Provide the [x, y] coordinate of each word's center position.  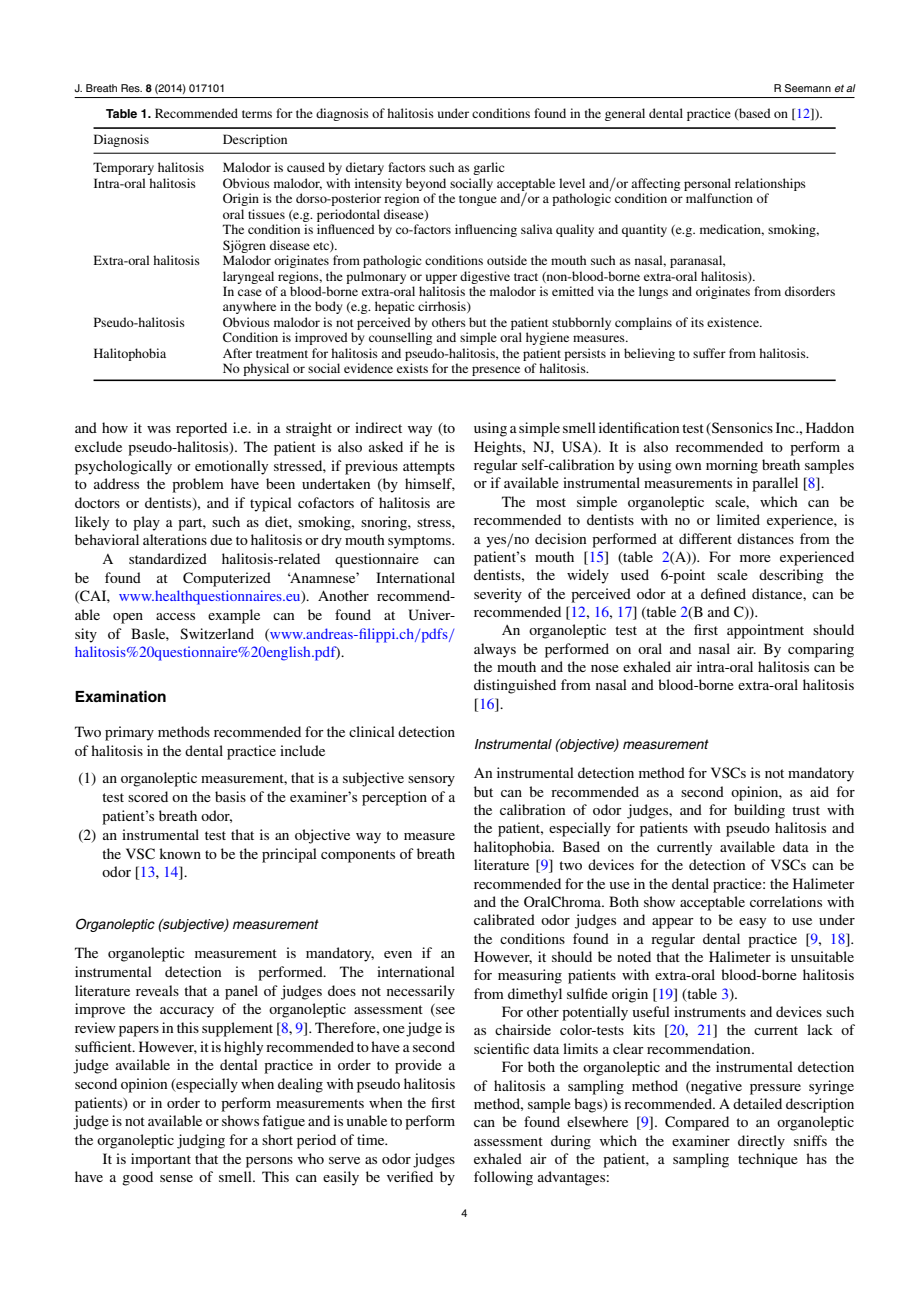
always [495, 650]
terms [257, 114]
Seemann [808, 88]
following [503, 1178]
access [175, 616]
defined [723, 593]
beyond [426, 184]
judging [201, 1141]
